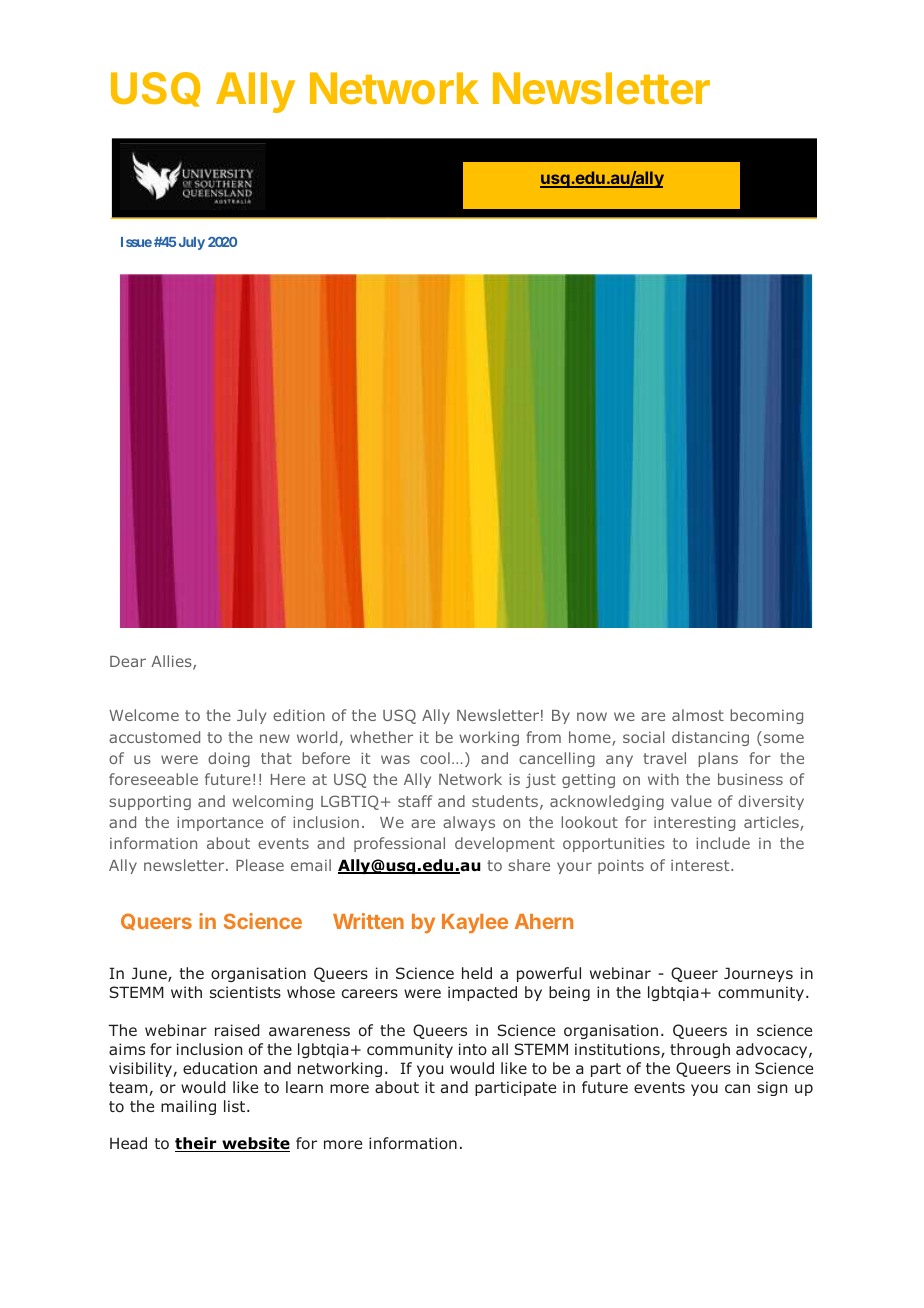 The height and width of the page is (1308, 924). I want to click on always, so click(469, 823).
